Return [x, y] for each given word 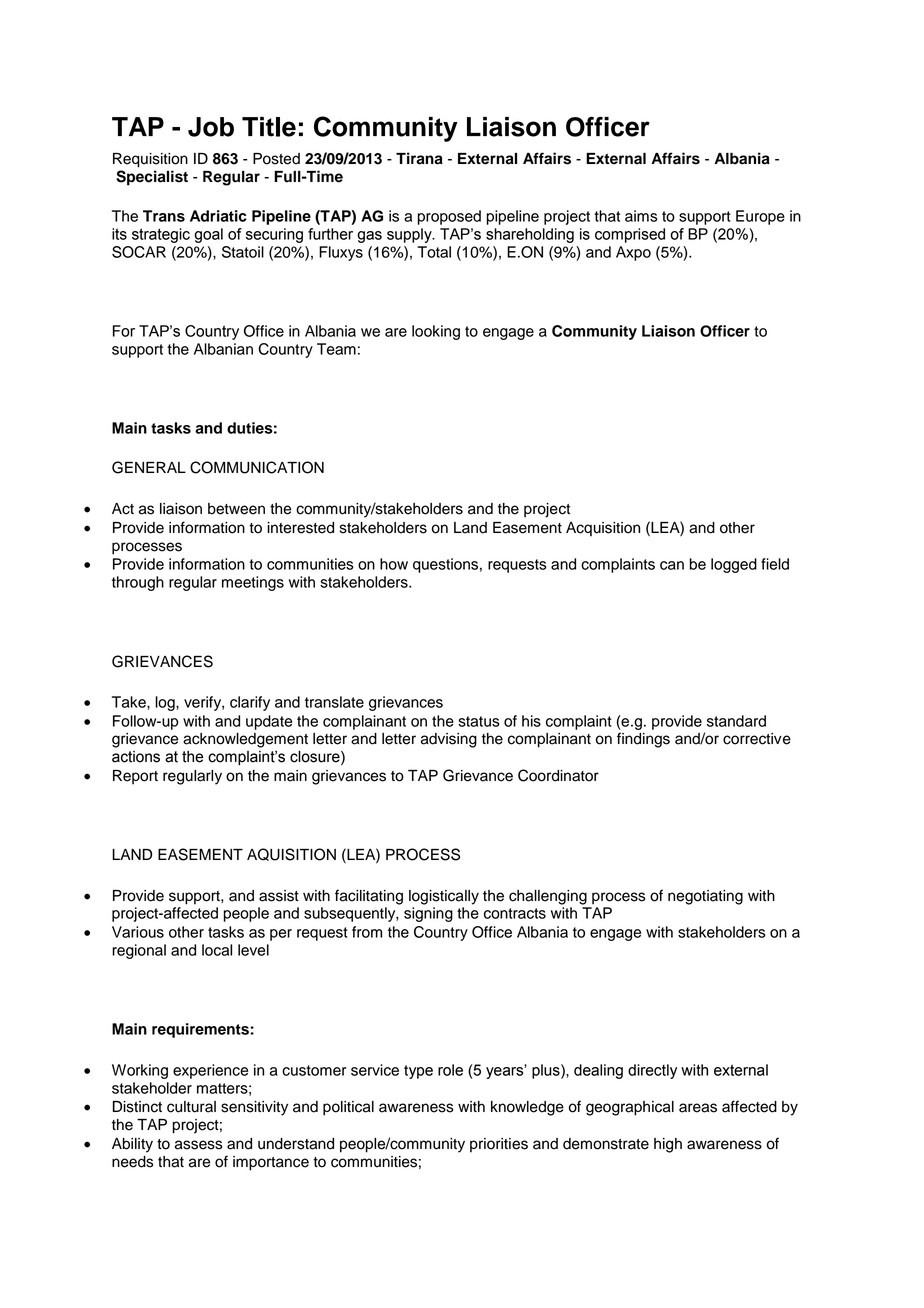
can [672, 565]
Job [211, 127]
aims [641, 216]
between [236, 509]
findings [643, 740]
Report [135, 777]
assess [199, 1145]
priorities [499, 1145]
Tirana [419, 158]
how [394, 564]
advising [449, 740]
